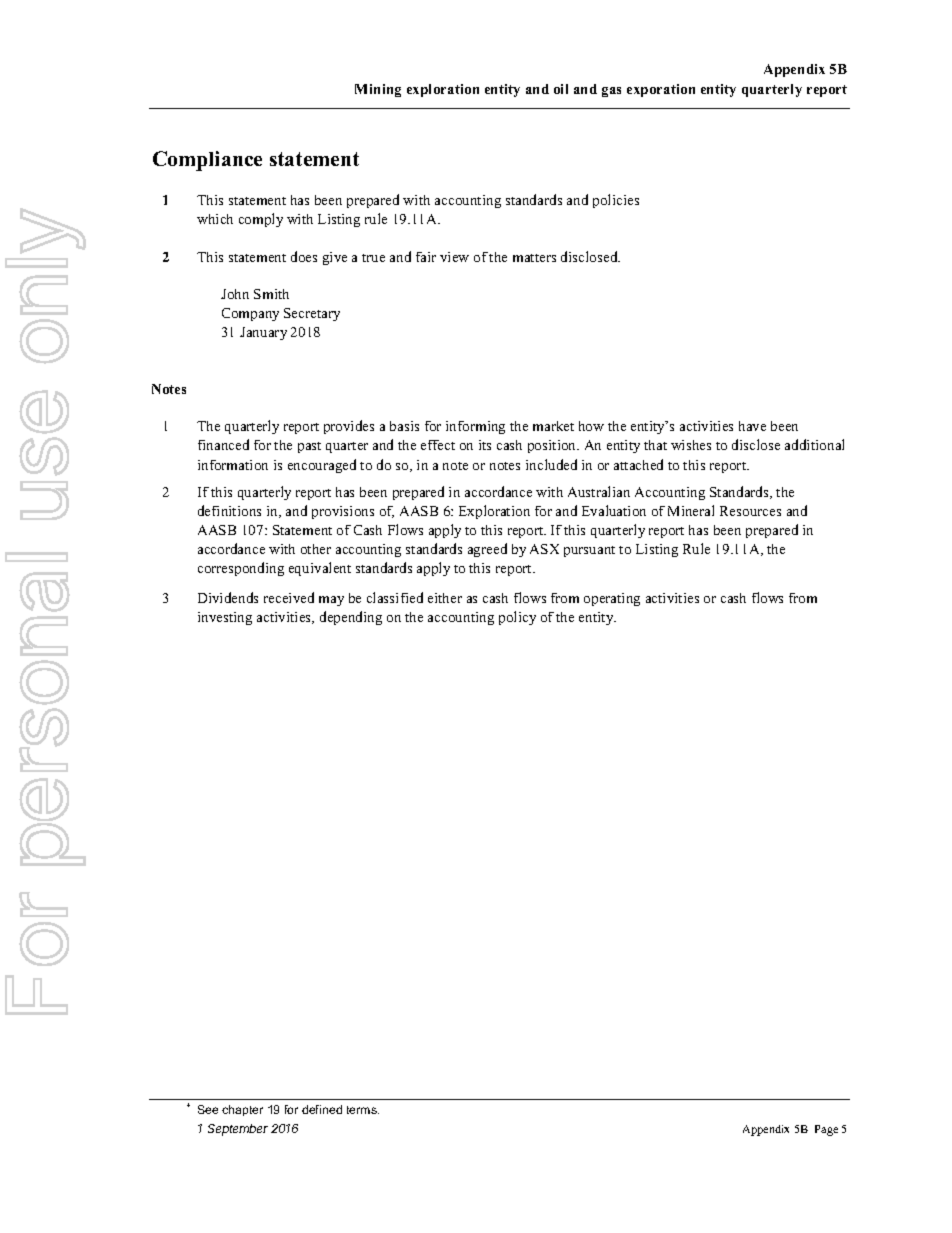  I want to click on gas, so click(611, 92).
